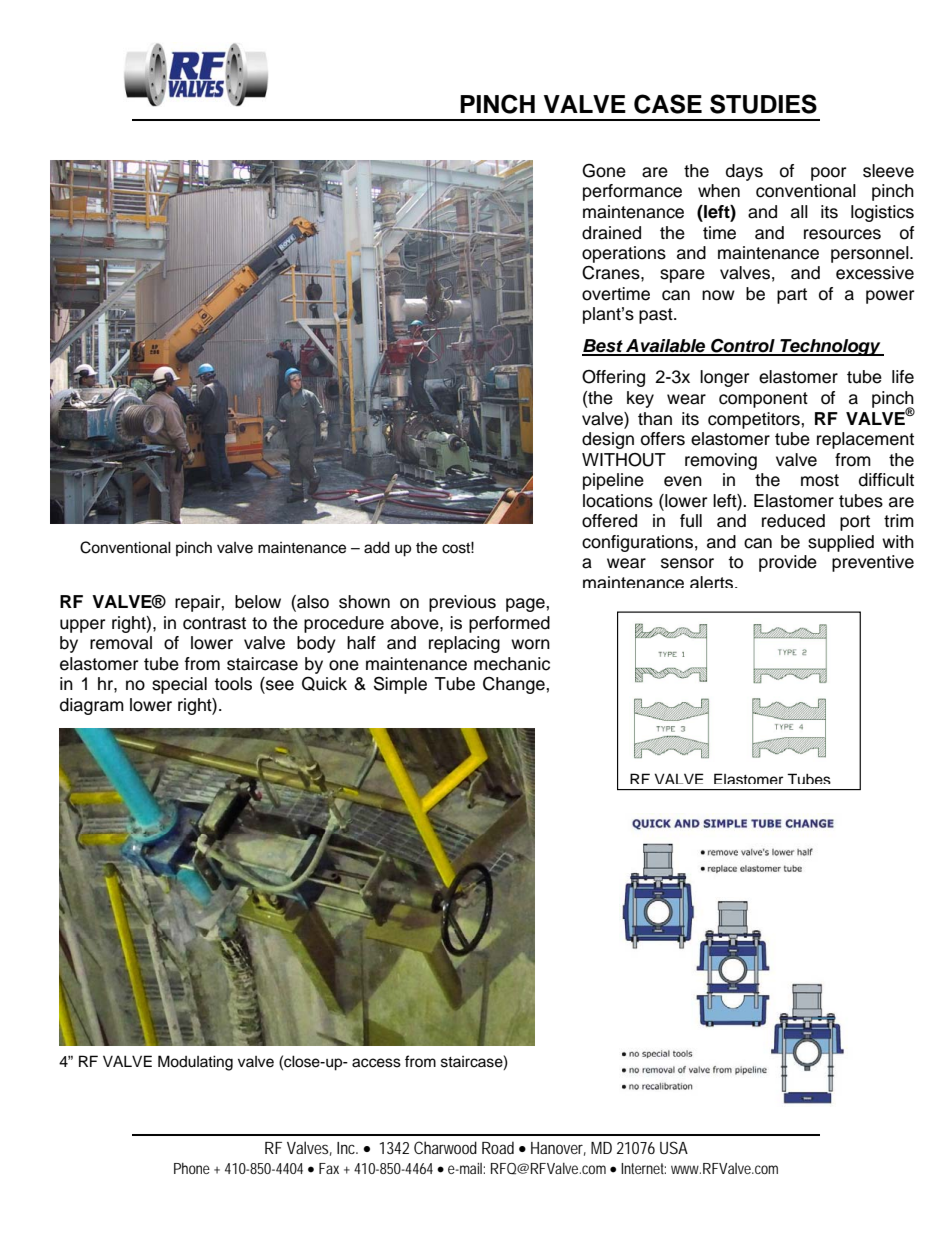 This screenshot has width=952, height=1233. What do you see at coordinates (820, 480) in the screenshot?
I see `most` at bounding box center [820, 480].
